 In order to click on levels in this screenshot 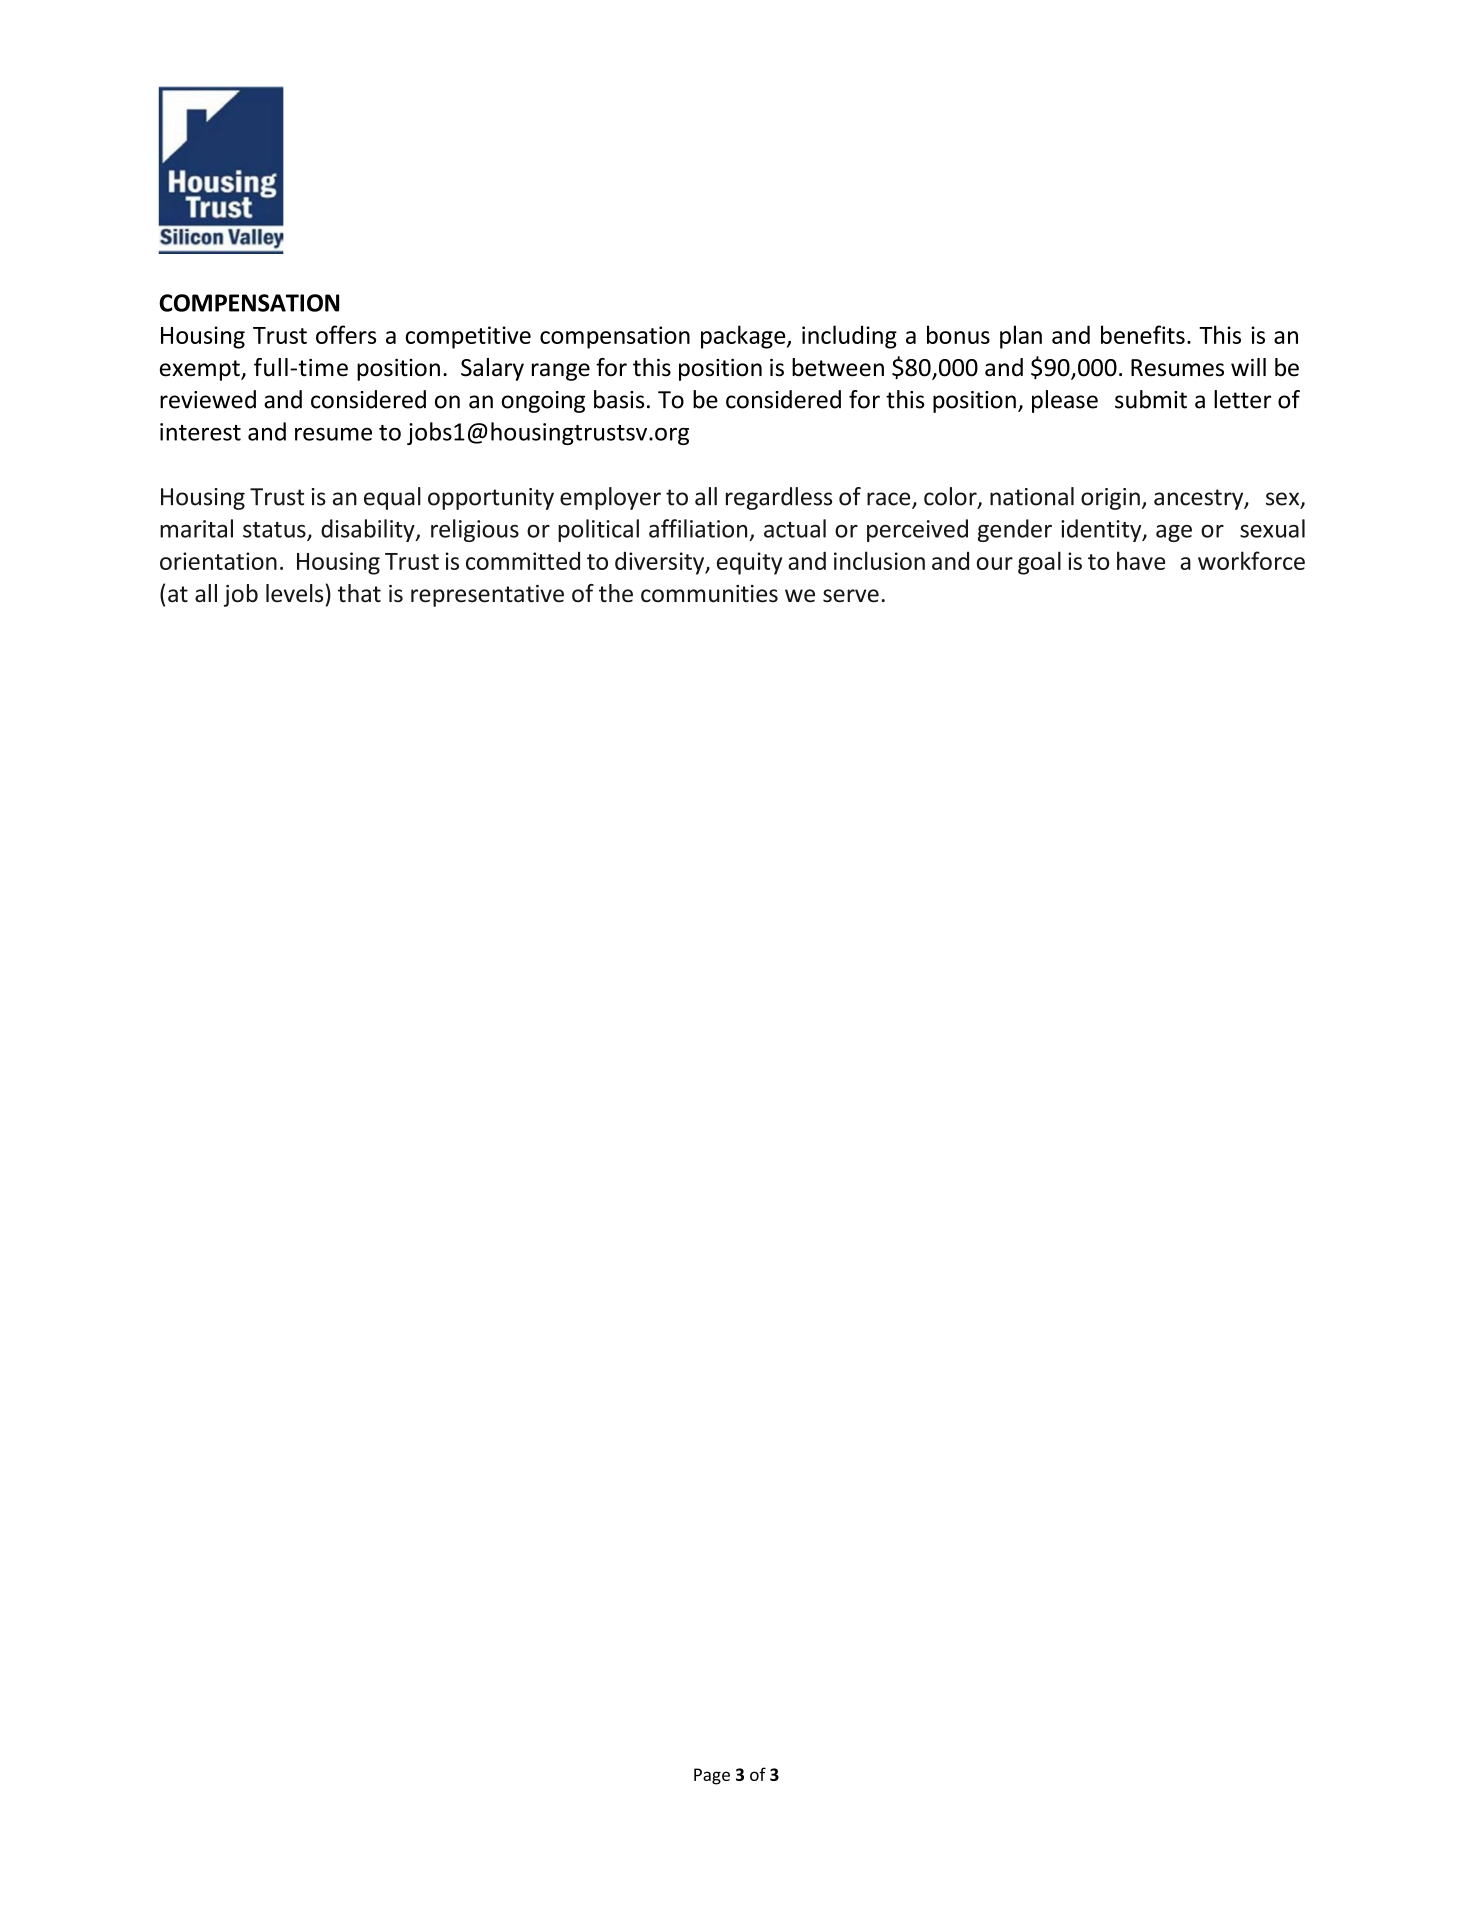, I will do `click(294, 593)`.
